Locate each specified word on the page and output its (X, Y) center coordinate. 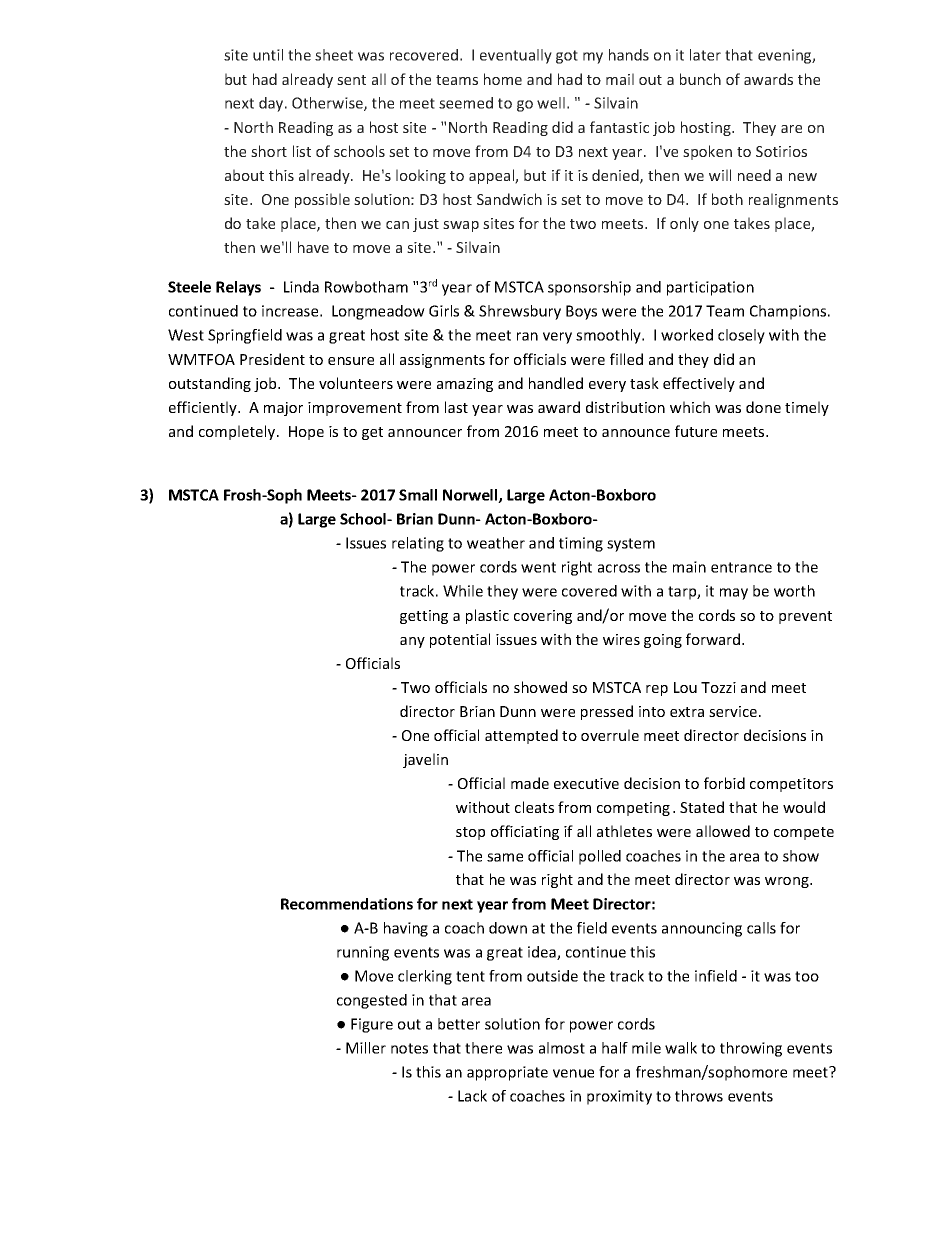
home (503, 79)
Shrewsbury (520, 312)
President (272, 359)
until (268, 55)
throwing (751, 1049)
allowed (723, 831)
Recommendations (347, 904)
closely (741, 336)
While (463, 591)
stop (470, 833)
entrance (741, 567)
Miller (366, 1048)
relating (418, 544)
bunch (700, 79)
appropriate (507, 1073)
